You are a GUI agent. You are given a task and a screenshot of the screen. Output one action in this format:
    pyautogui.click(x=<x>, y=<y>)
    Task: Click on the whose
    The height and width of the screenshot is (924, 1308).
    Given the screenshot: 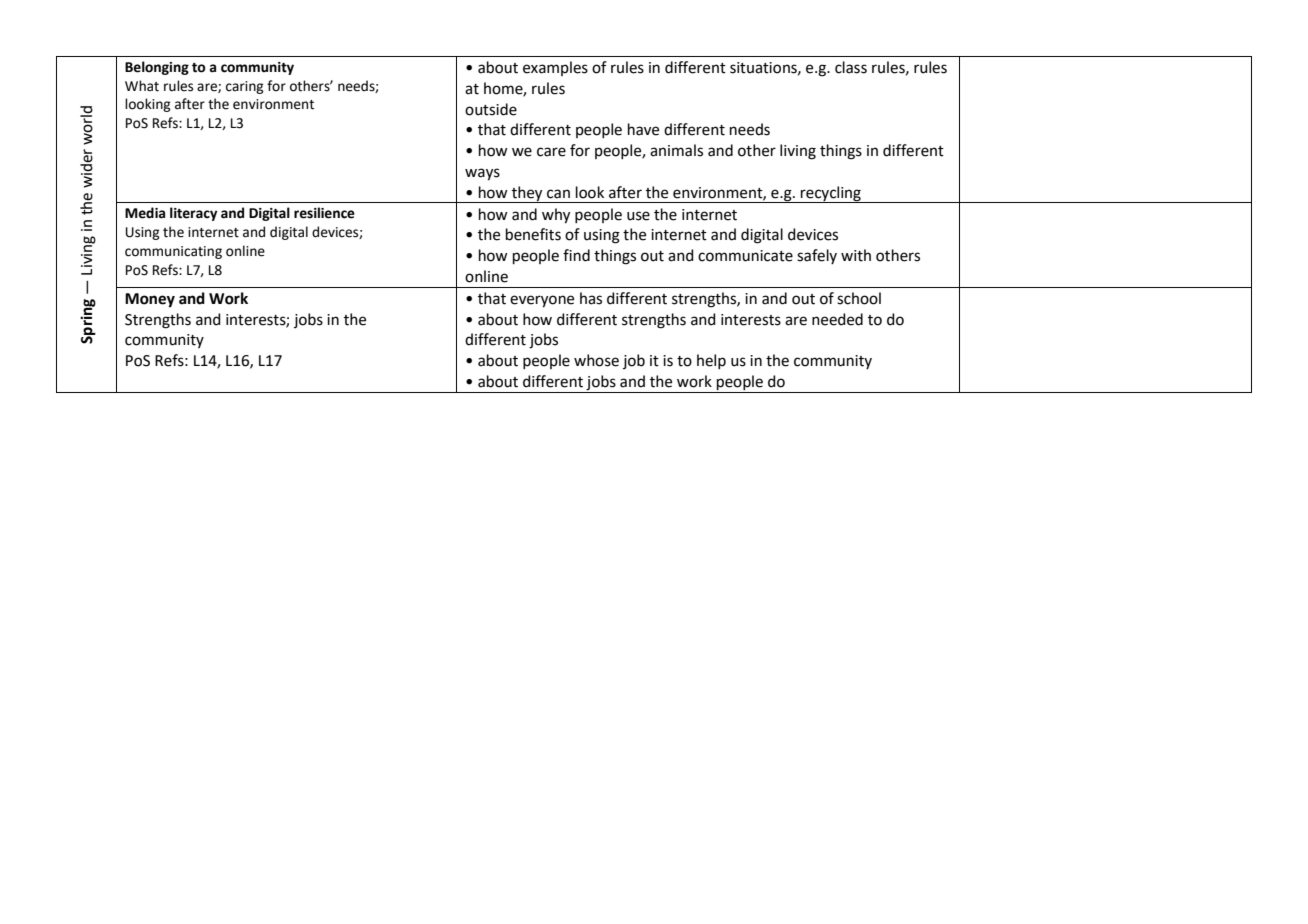 What is the action you would take?
    pyautogui.click(x=596, y=360)
